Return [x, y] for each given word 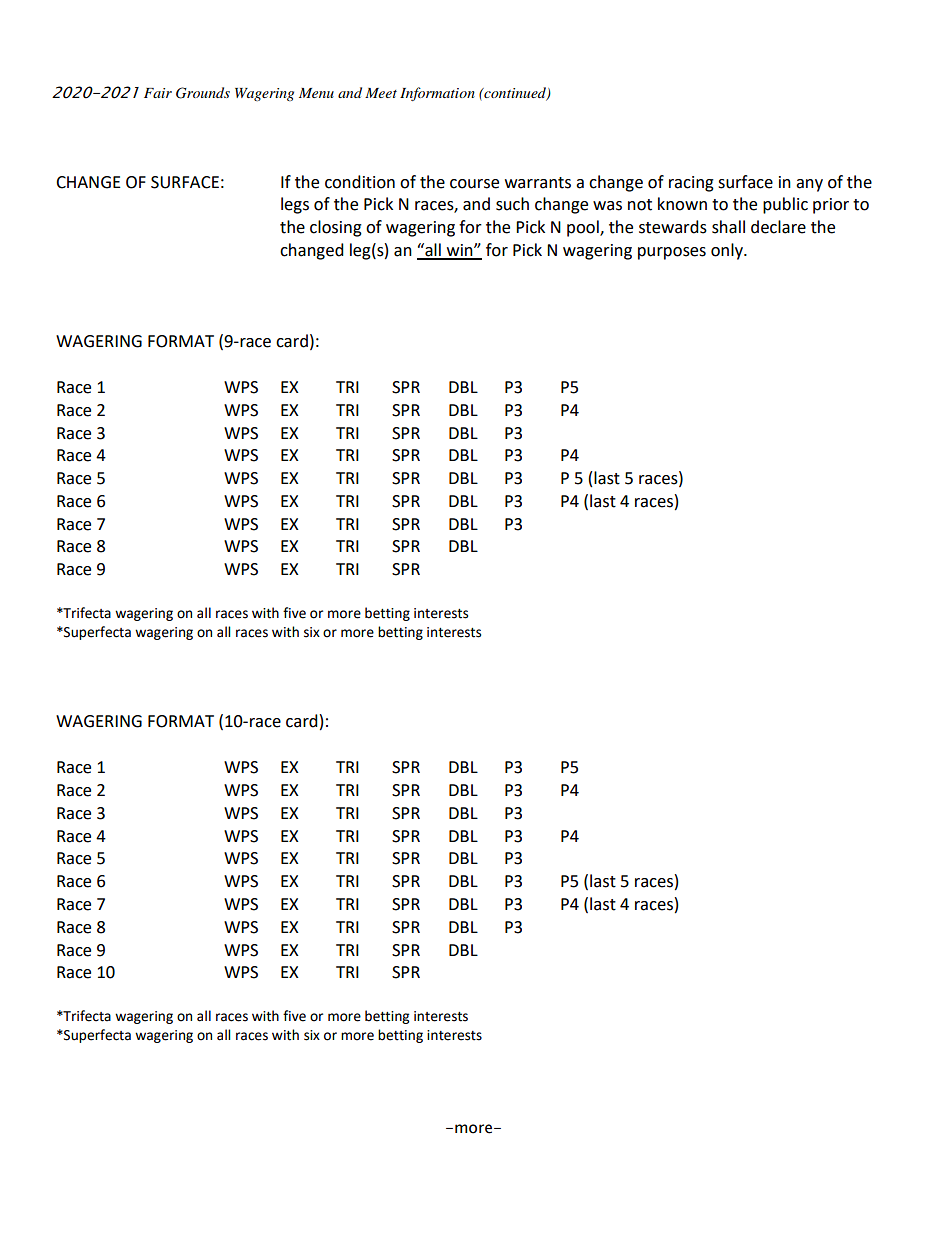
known [682, 204]
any [809, 185]
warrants [538, 183]
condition [360, 182]
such [512, 204]
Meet [381, 93]
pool [584, 228]
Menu [316, 93]
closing [336, 228]
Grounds [203, 93]
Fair [158, 93]
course [474, 184]
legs [295, 205]
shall [728, 227]
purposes [672, 253]
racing [691, 184]
